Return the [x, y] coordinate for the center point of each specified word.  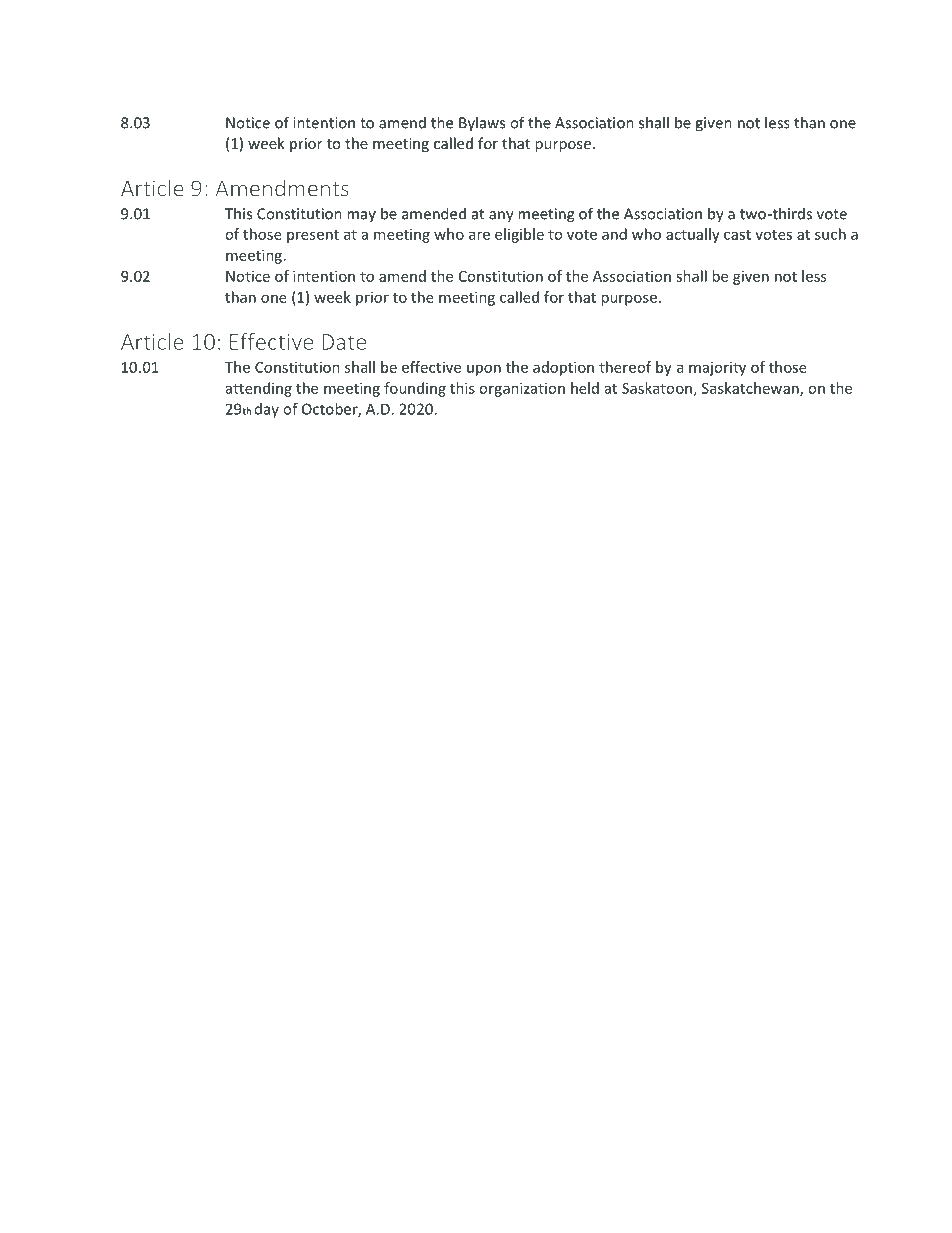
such [830, 234]
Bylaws [482, 124]
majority [717, 368]
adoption [563, 368]
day [267, 410]
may [361, 216]
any [501, 217]
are [479, 235]
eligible [519, 235]
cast [737, 235]
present [313, 236]
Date [344, 342]
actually [693, 235]
